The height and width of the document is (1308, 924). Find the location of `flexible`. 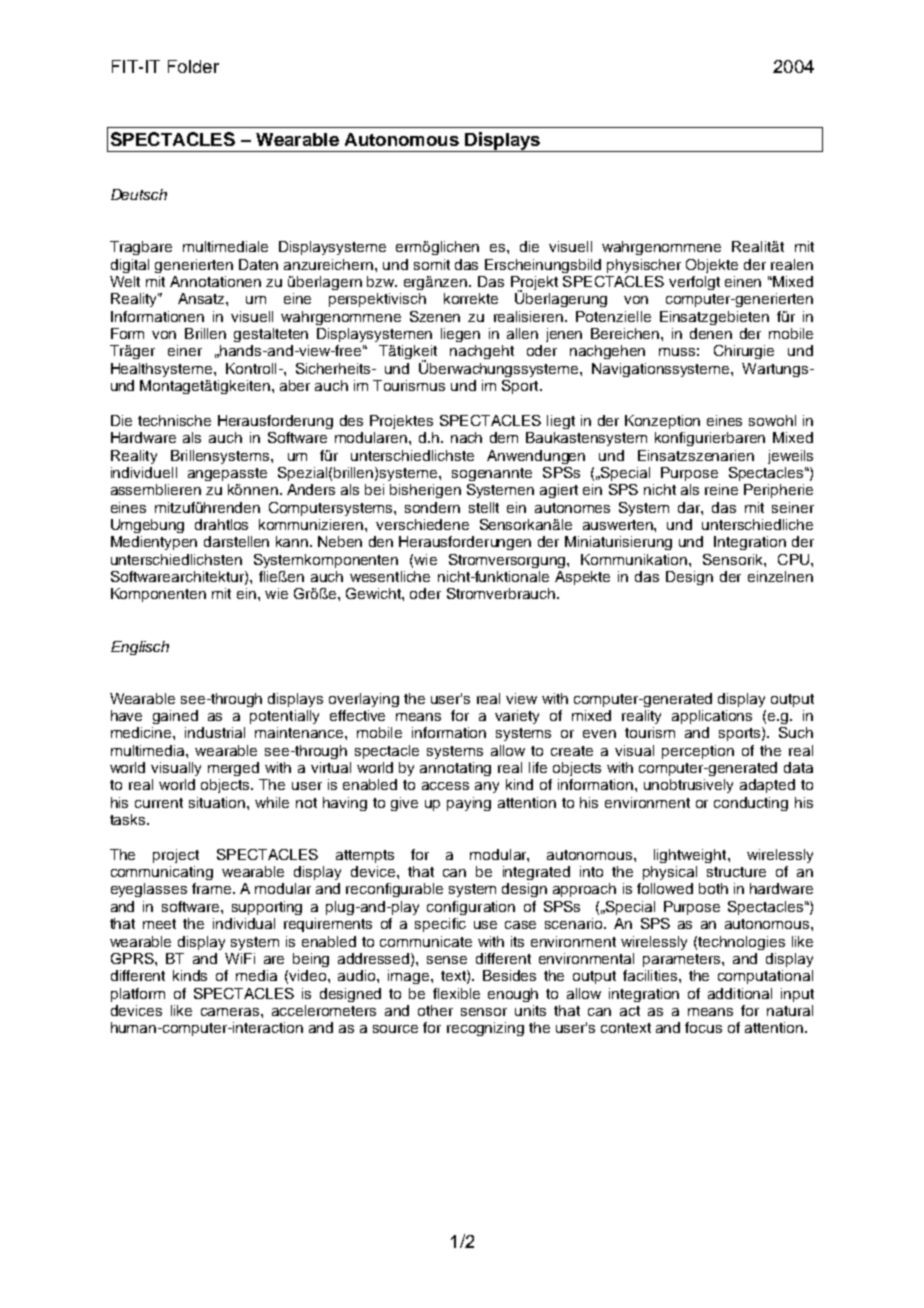

flexible is located at coordinates (456, 993).
